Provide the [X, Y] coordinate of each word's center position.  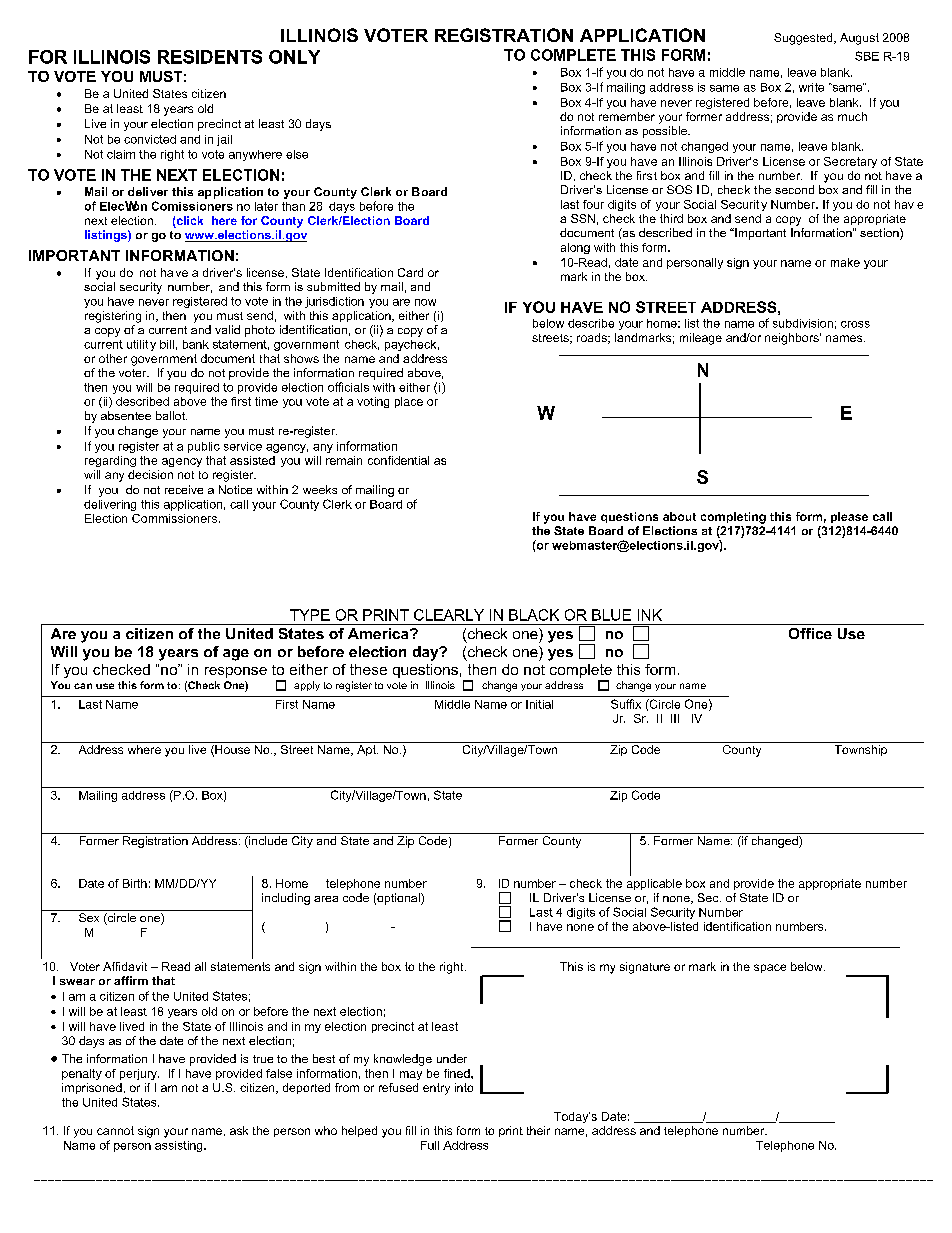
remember [627, 116]
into [464, 1087]
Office [810, 633]
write [811, 87]
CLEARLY [449, 615]
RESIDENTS [210, 57]
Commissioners [174, 518]
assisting [180, 1146]
